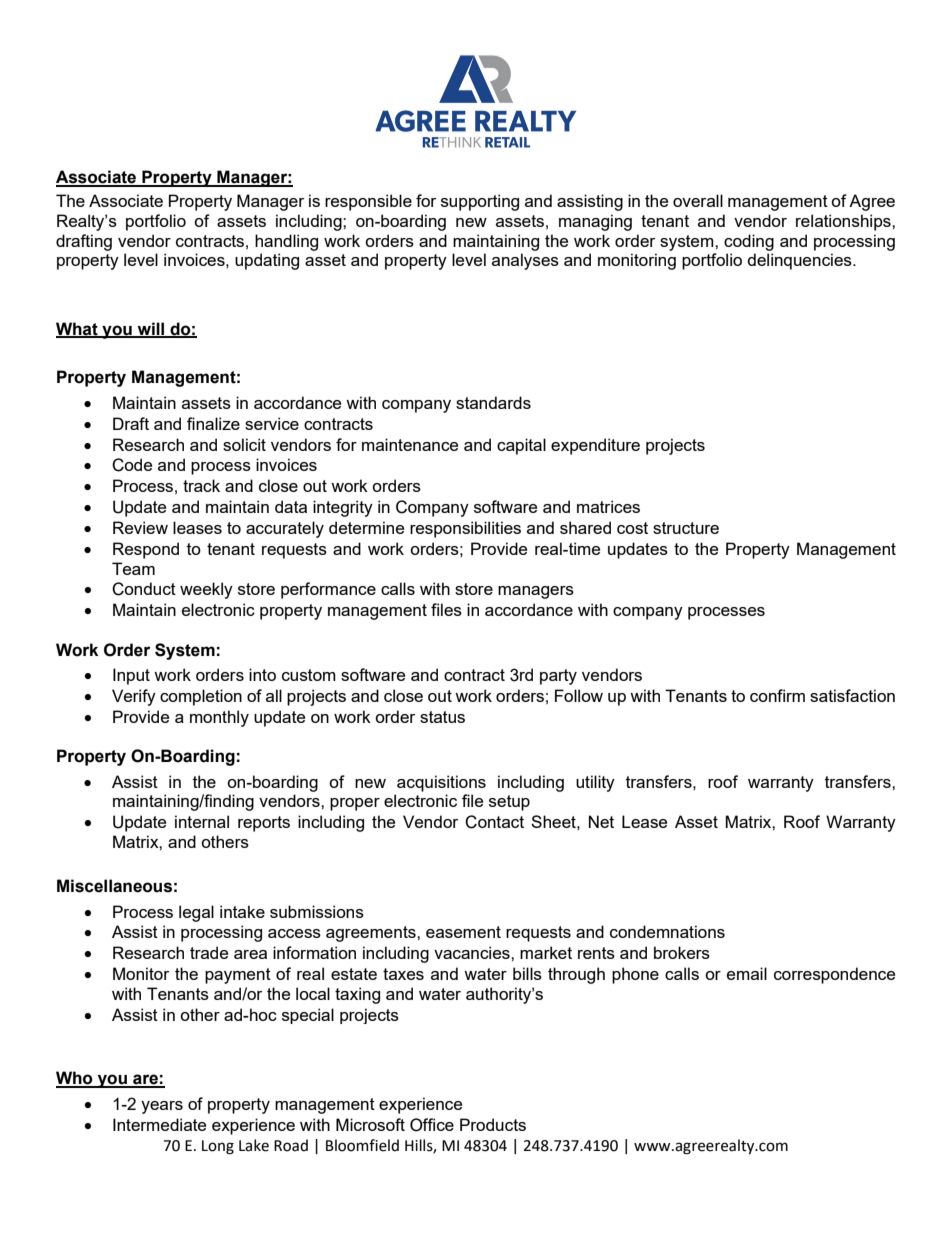 The image size is (952, 1233). Describe the element at coordinates (749, 242) in the screenshot. I see `coding` at that location.
